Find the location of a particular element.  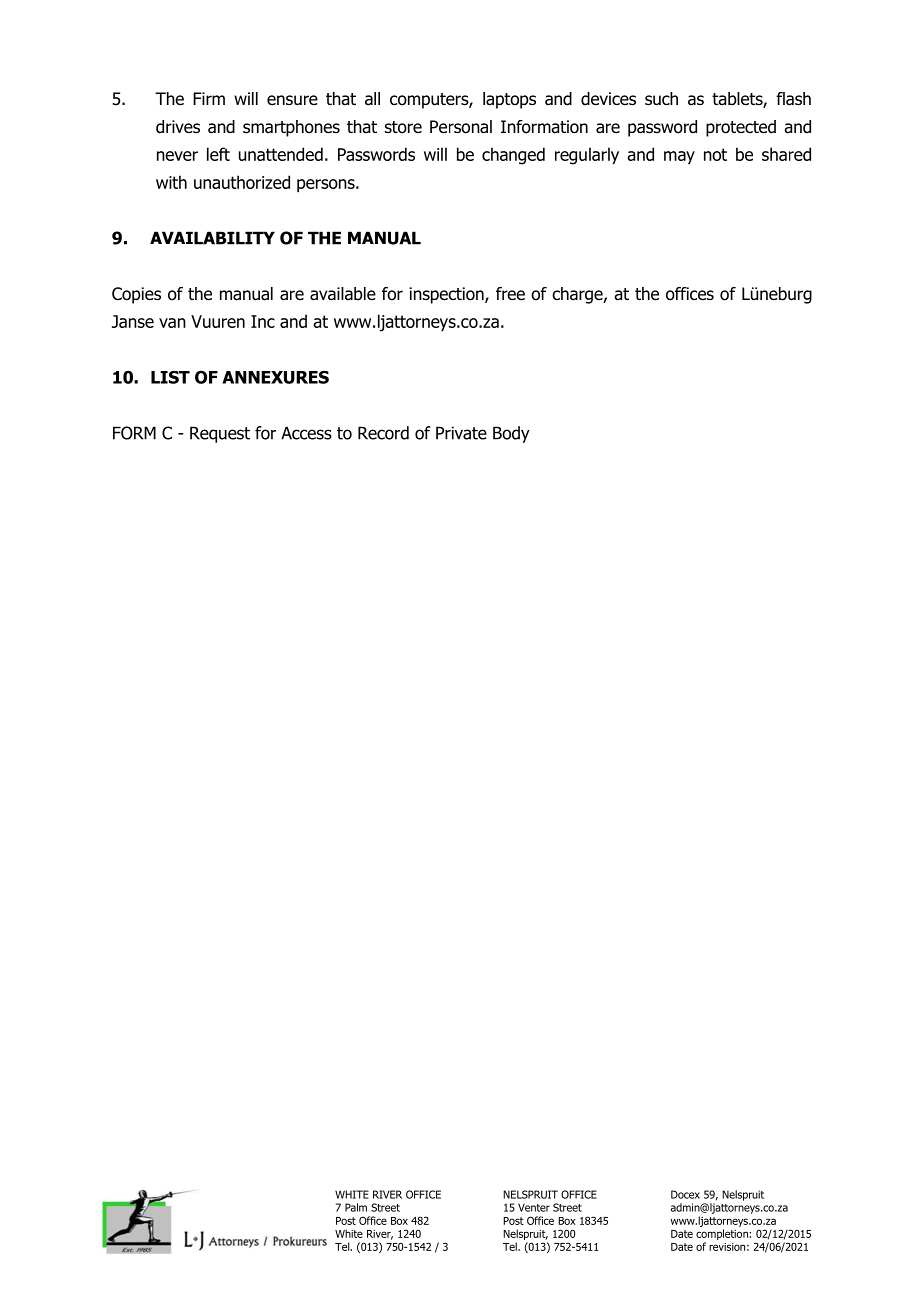

Access is located at coordinates (306, 433).
